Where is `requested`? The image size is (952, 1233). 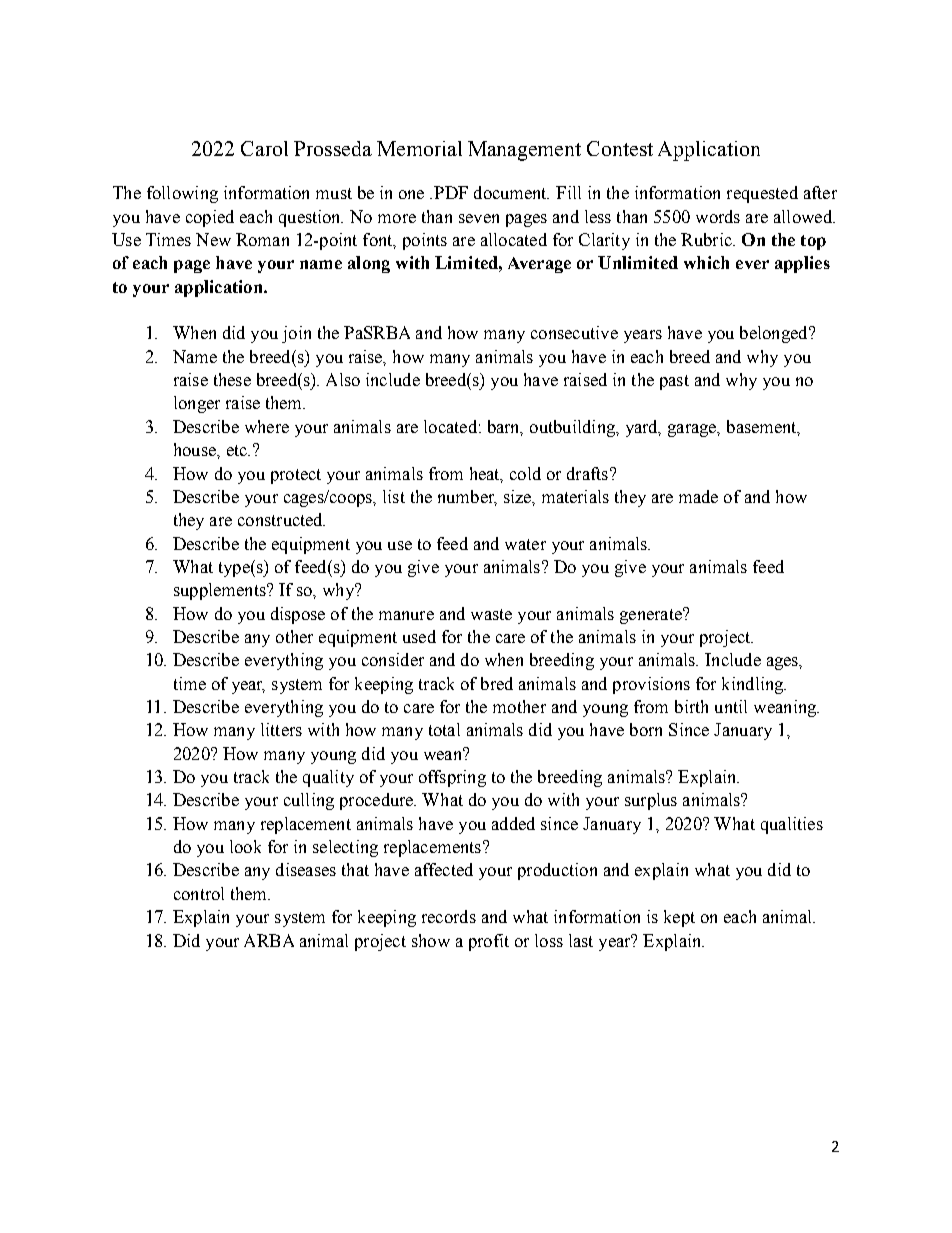 requested is located at coordinates (762, 194).
